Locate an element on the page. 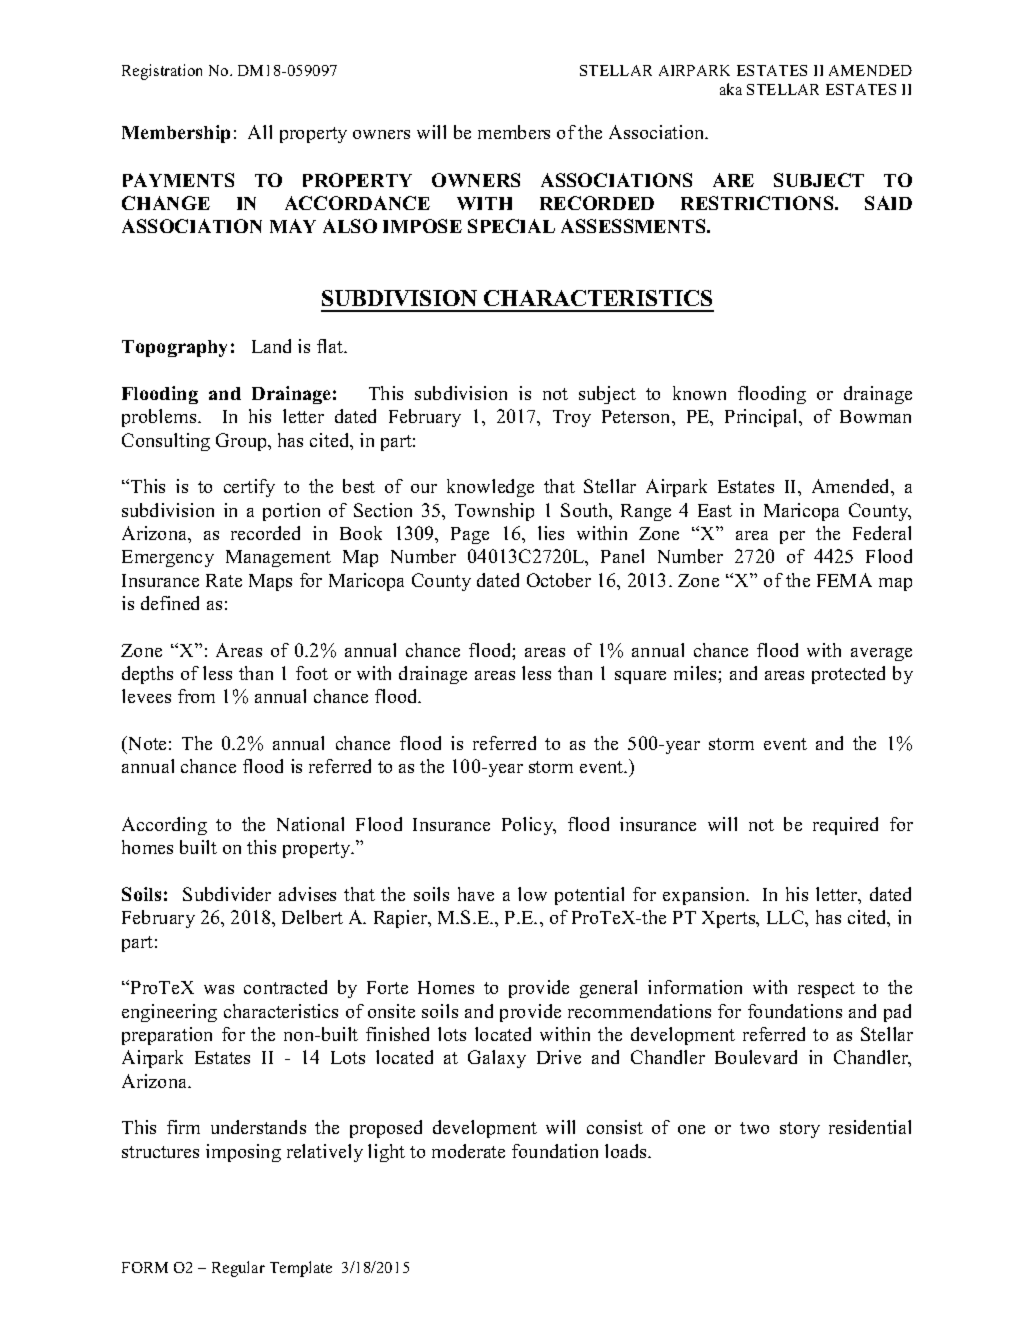  story is located at coordinates (800, 1130).
